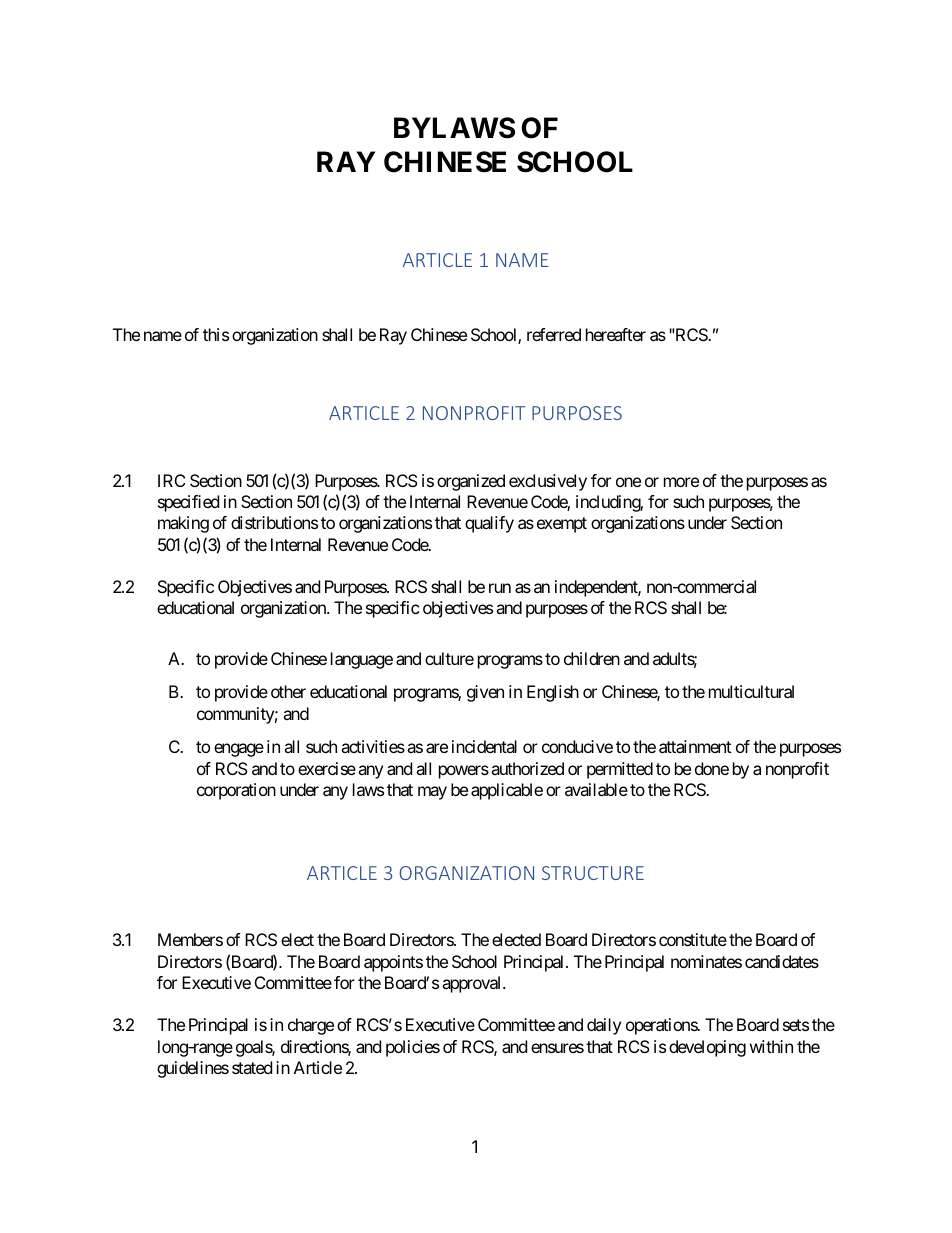  Describe the element at coordinates (616, 334) in the image. I see `hereafter` at that location.
